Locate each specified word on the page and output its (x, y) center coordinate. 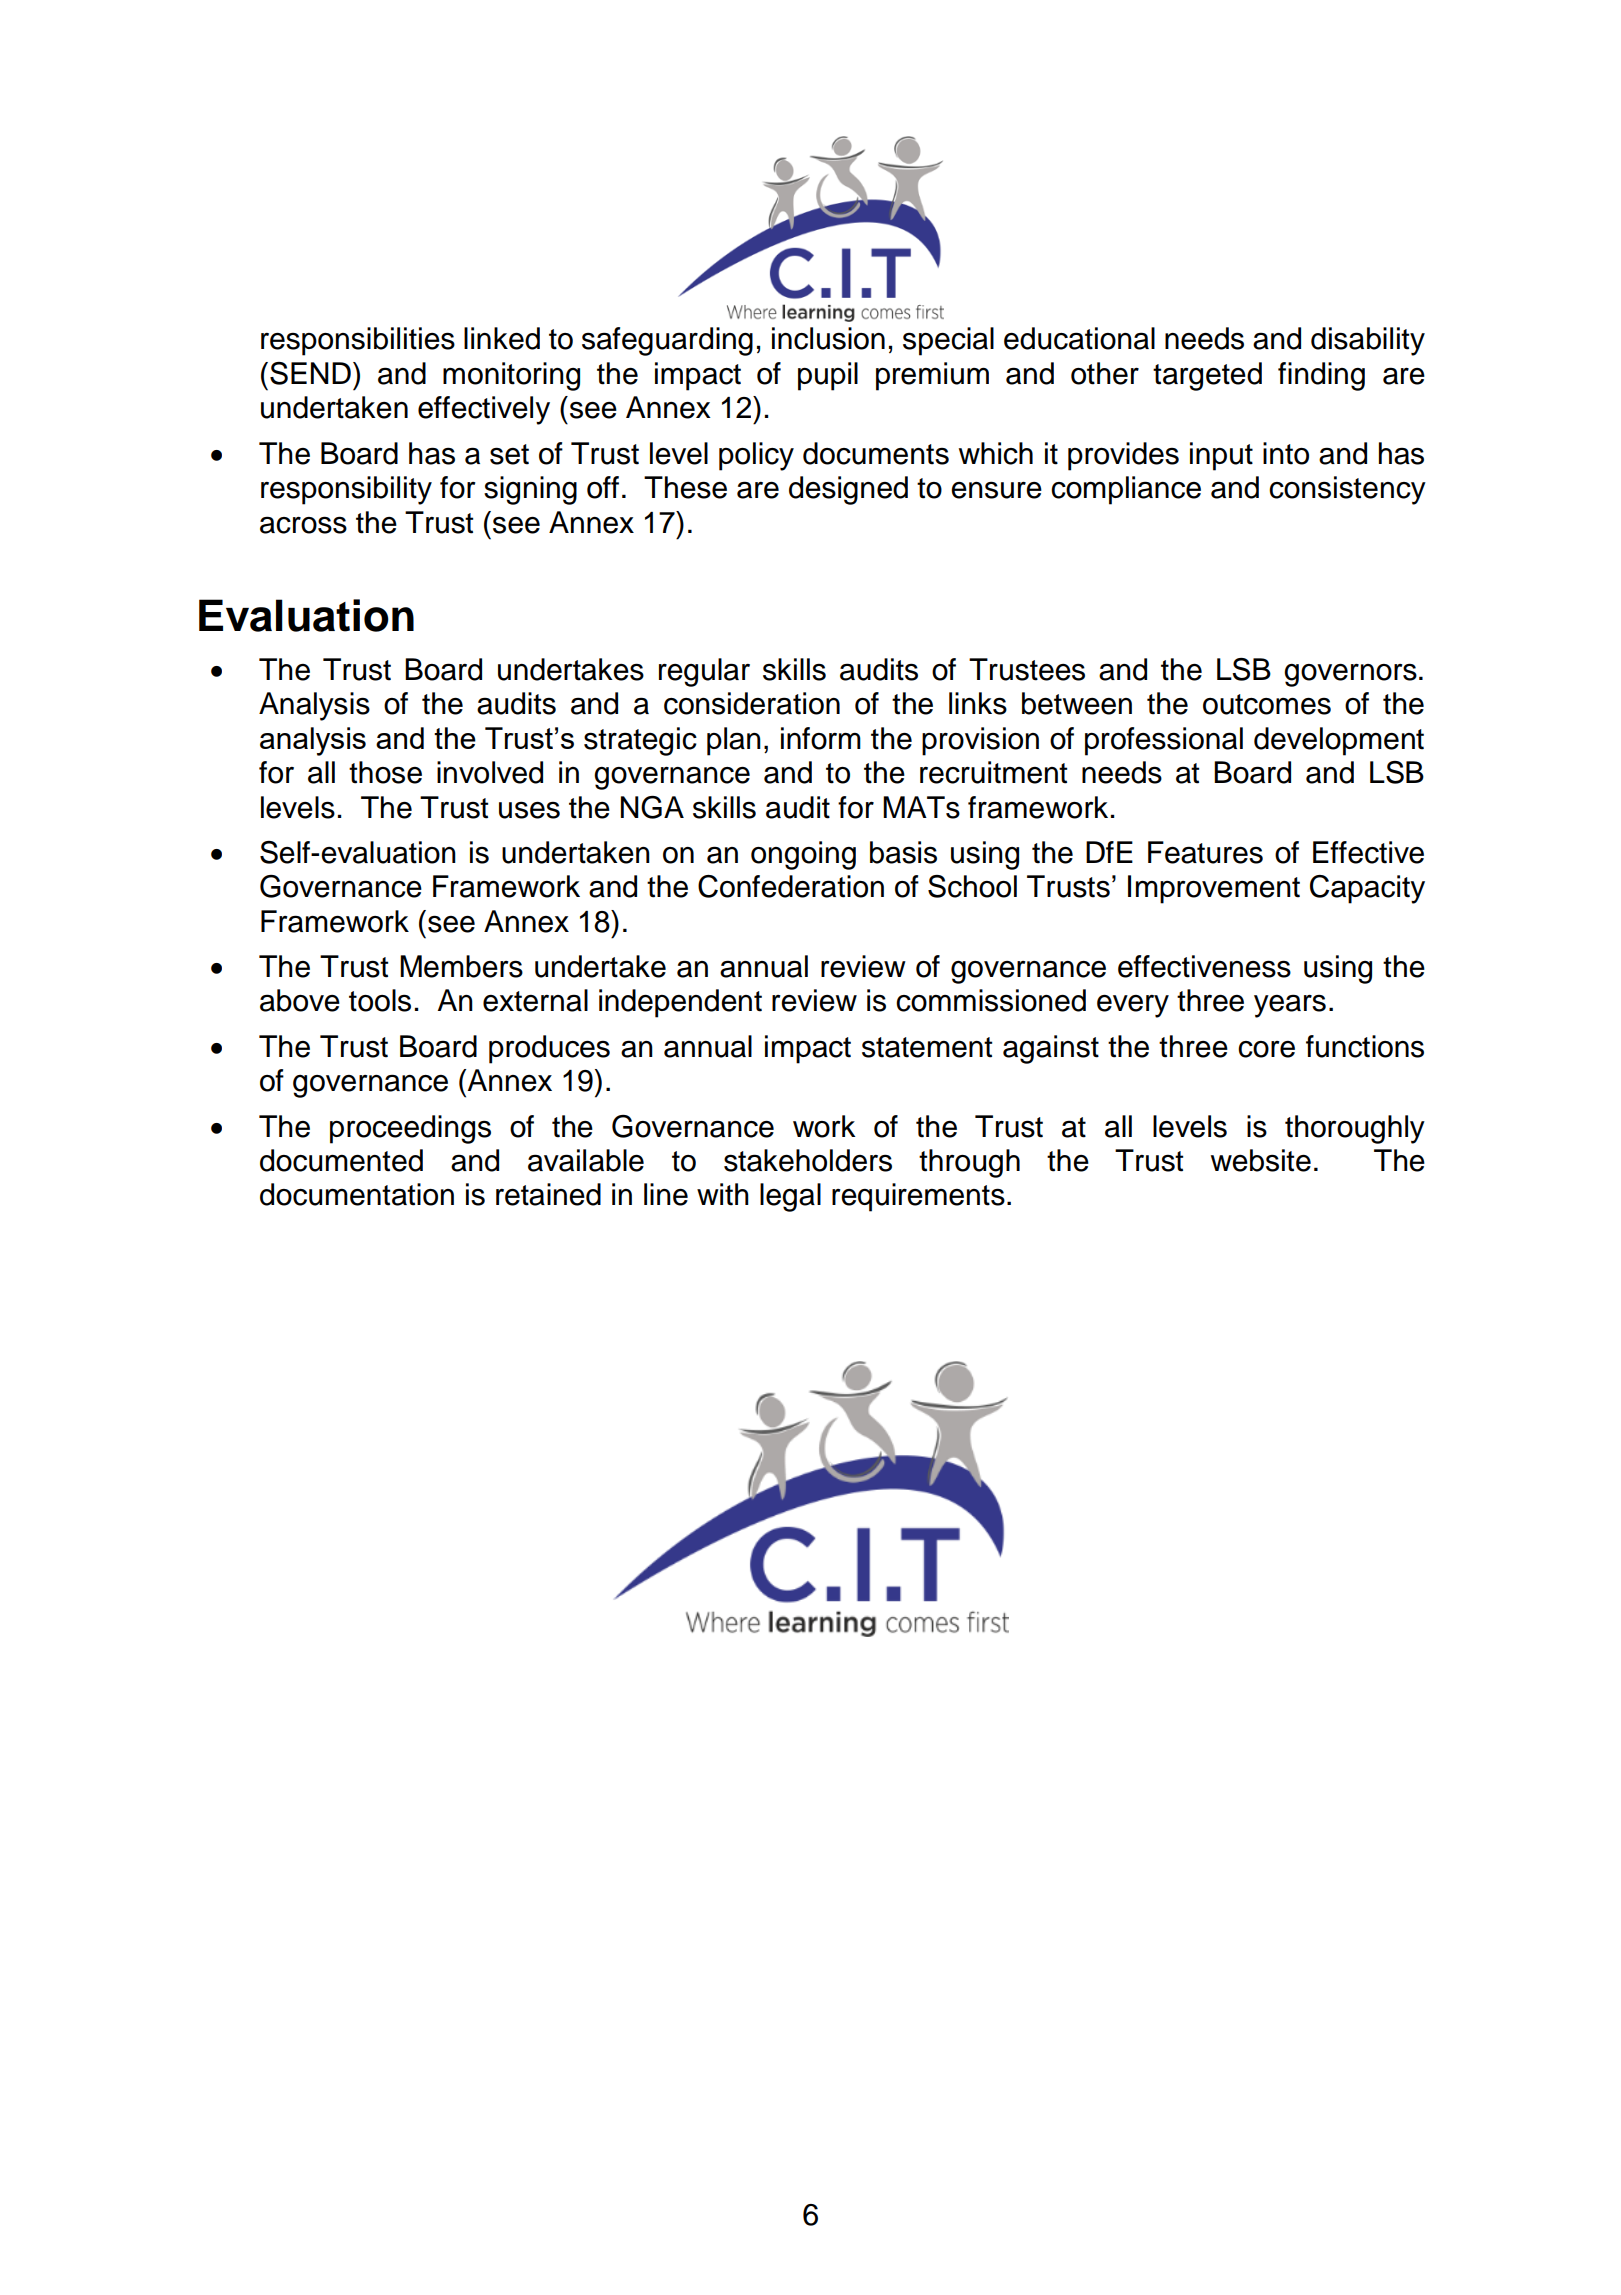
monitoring (511, 376)
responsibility (346, 490)
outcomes (1267, 704)
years (1290, 1006)
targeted (1207, 376)
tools (380, 1000)
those (385, 772)
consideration (752, 703)
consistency (1347, 490)
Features (1205, 852)
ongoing (803, 855)
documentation (357, 1194)
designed (848, 490)
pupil (828, 376)
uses (529, 810)
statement (927, 1047)
